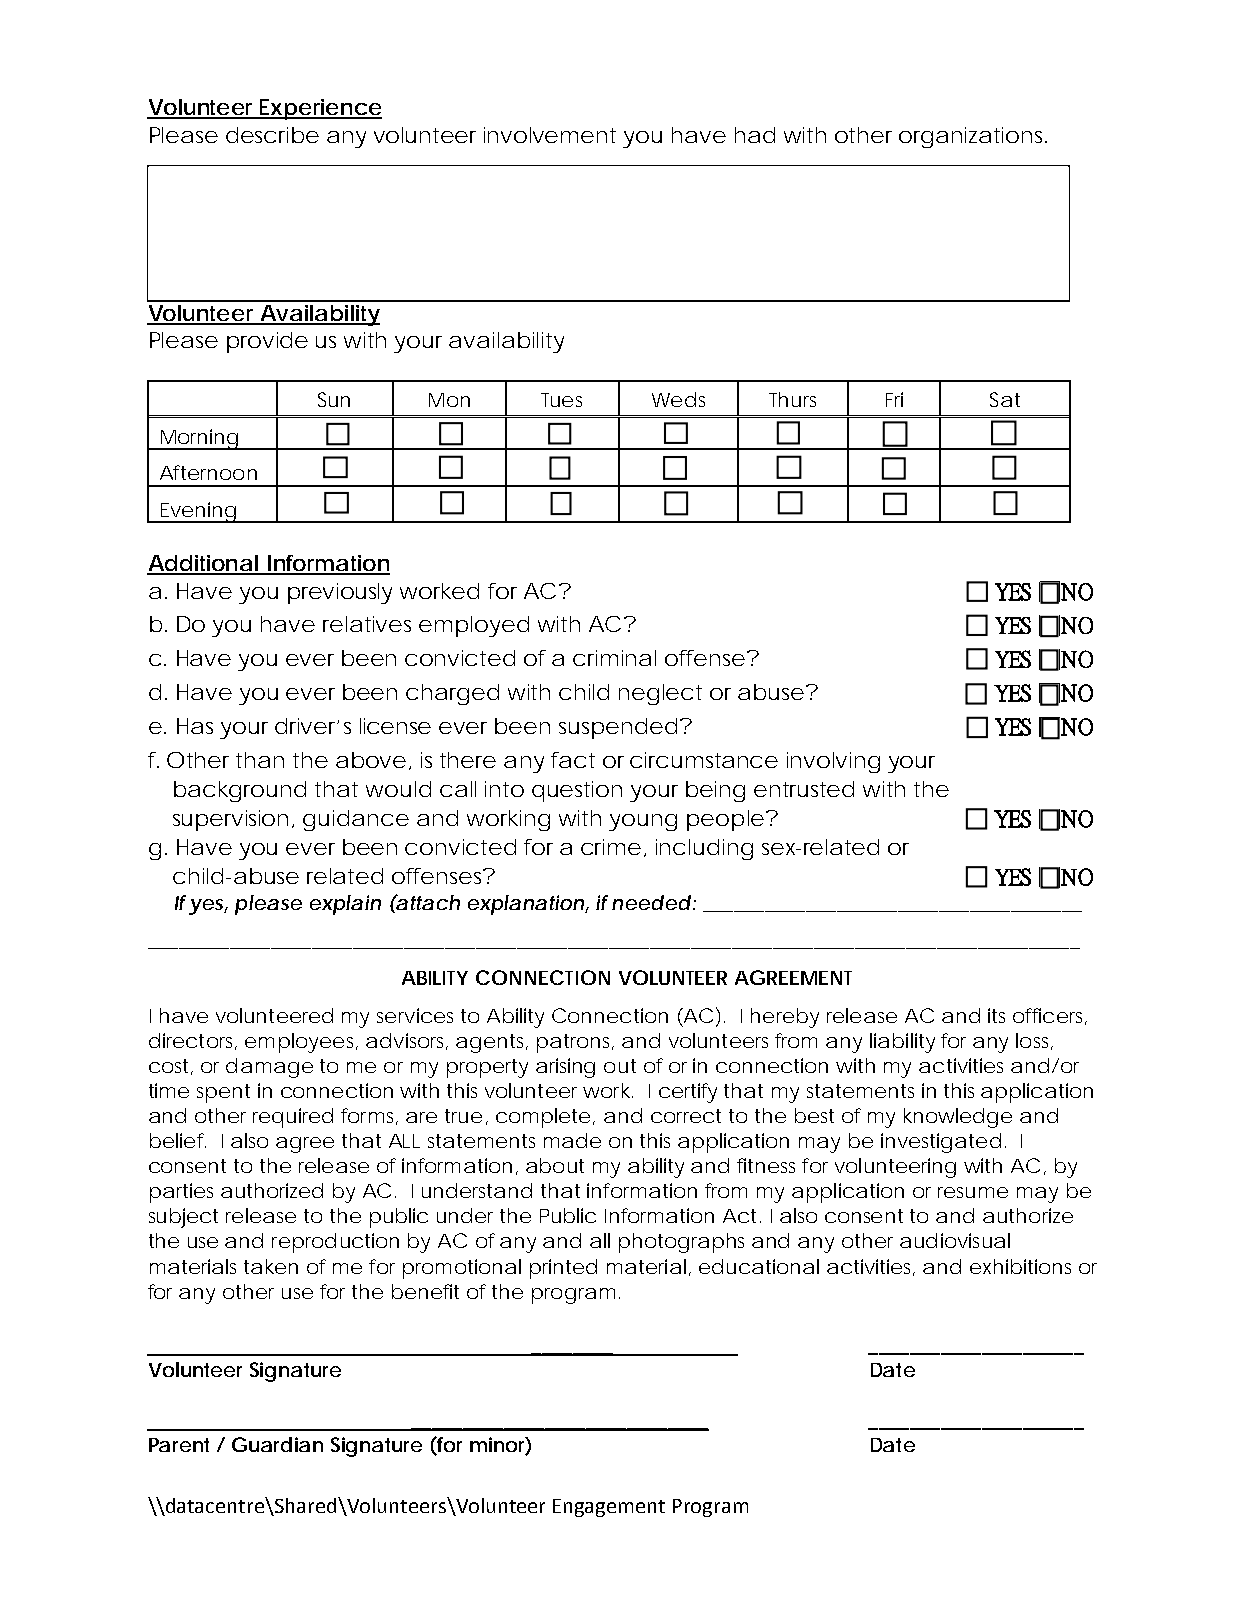 Image resolution: width=1254 pixels, height=1622 pixels. I want to click on spent, so click(223, 1093).
